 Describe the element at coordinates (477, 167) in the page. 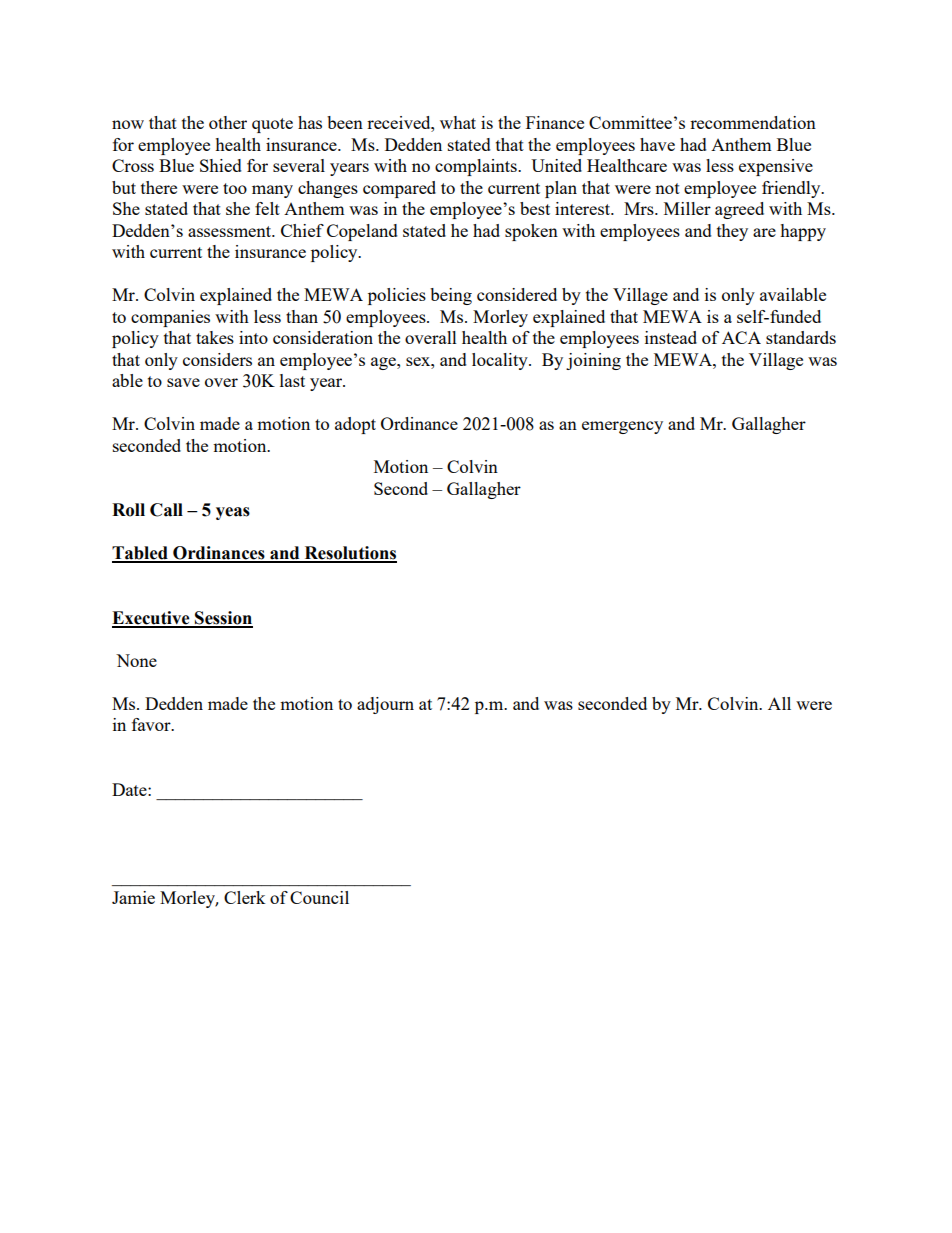

I see `complaints` at that location.
